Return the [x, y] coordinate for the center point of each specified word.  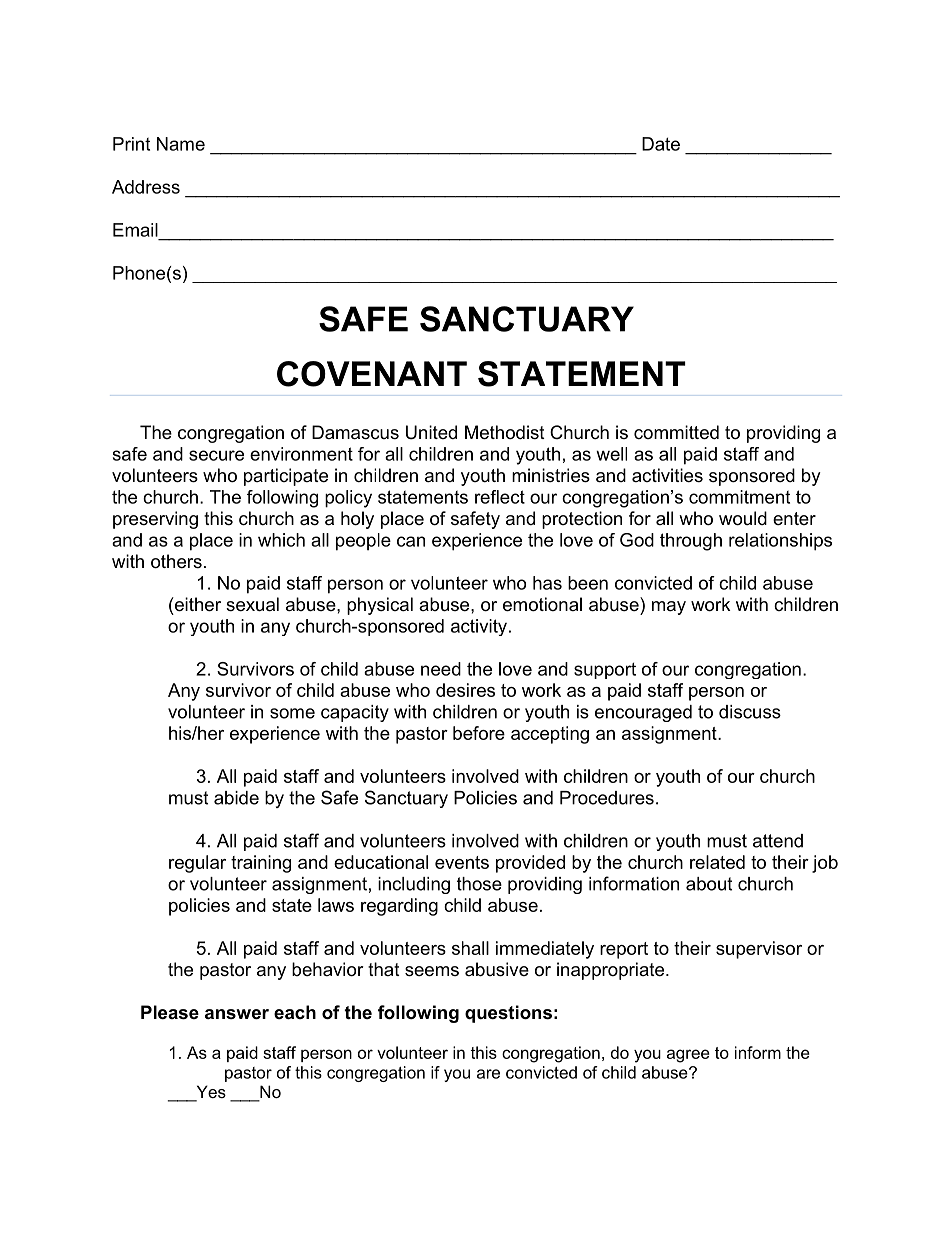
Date [661, 144]
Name [181, 144]
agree [688, 1056]
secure [216, 455]
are [488, 1074]
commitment [739, 497]
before [479, 733]
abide [236, 798]
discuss [750, 712]
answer [237, 1014]
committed [676, 432]
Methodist [505, 432]
